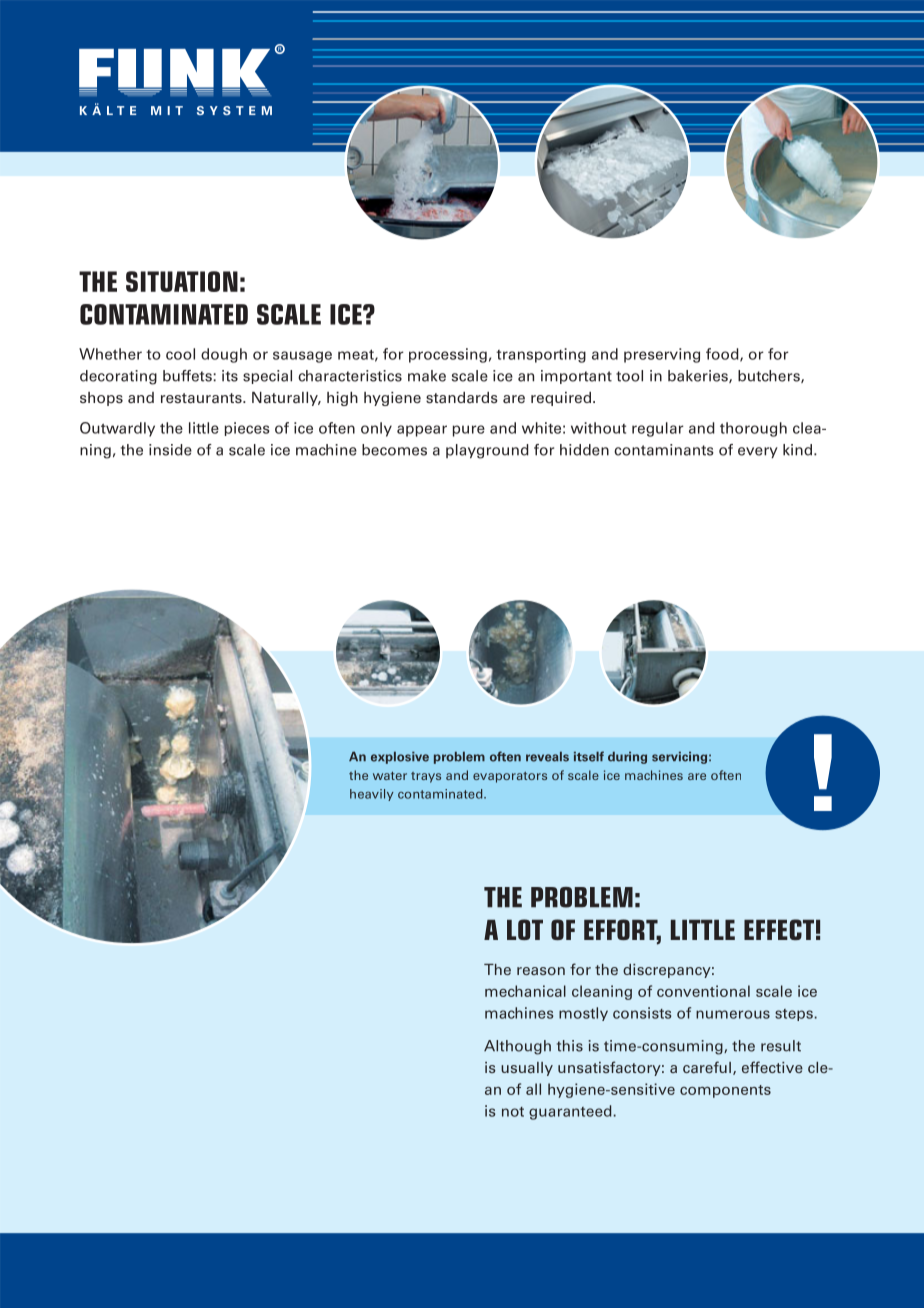  I want to click on during, so click(627, 758).
